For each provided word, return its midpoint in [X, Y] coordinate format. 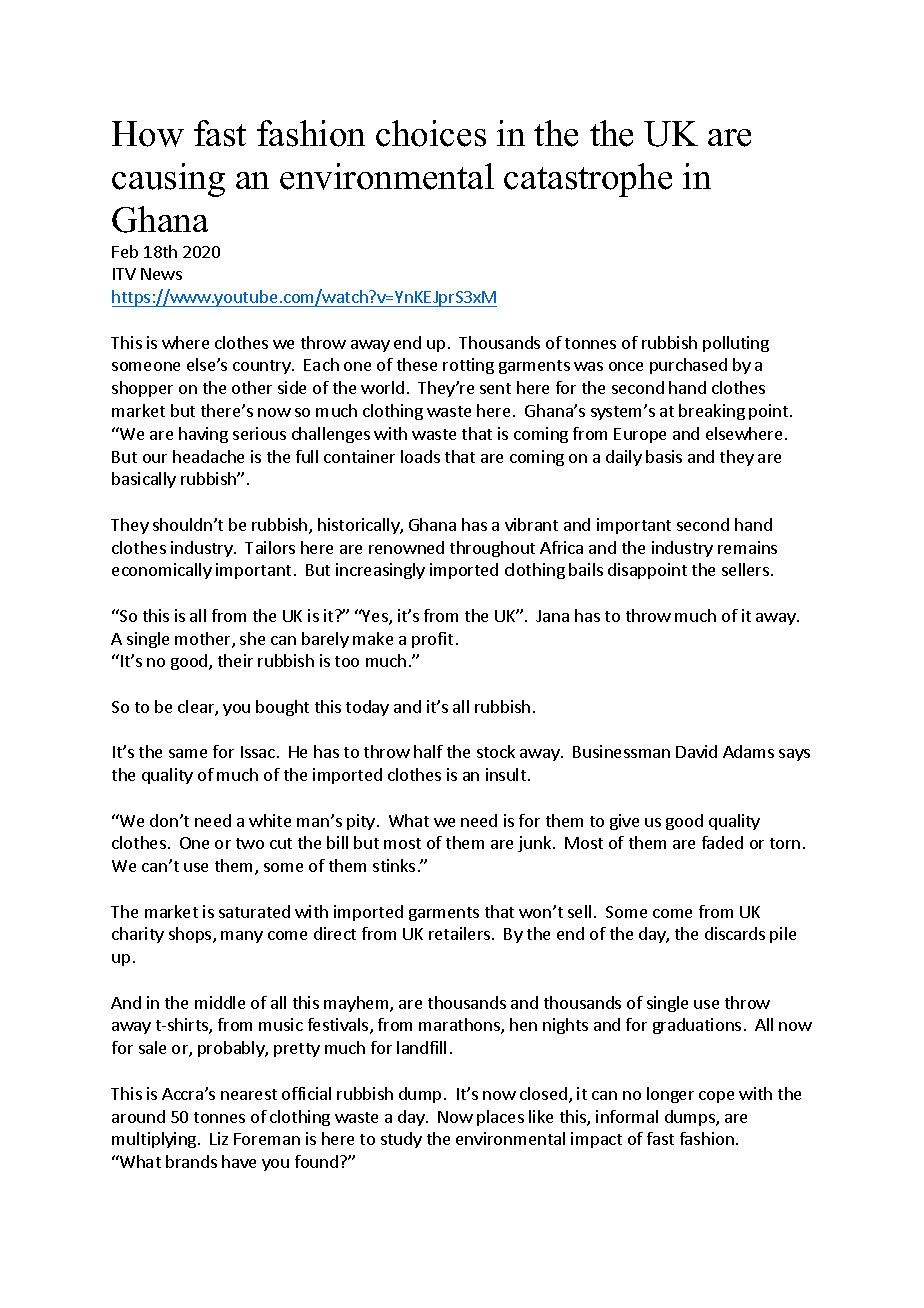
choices [431, 133]
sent [495, 388]
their [235, 660]
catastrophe [588, 180]
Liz [219, 1138]
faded [722, 842]
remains [747, 547]
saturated [254, 911]
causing [168, 180]
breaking [712, 412]
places [500, 1118]
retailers [461, 933]
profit [432, 640]
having [203, 435]
